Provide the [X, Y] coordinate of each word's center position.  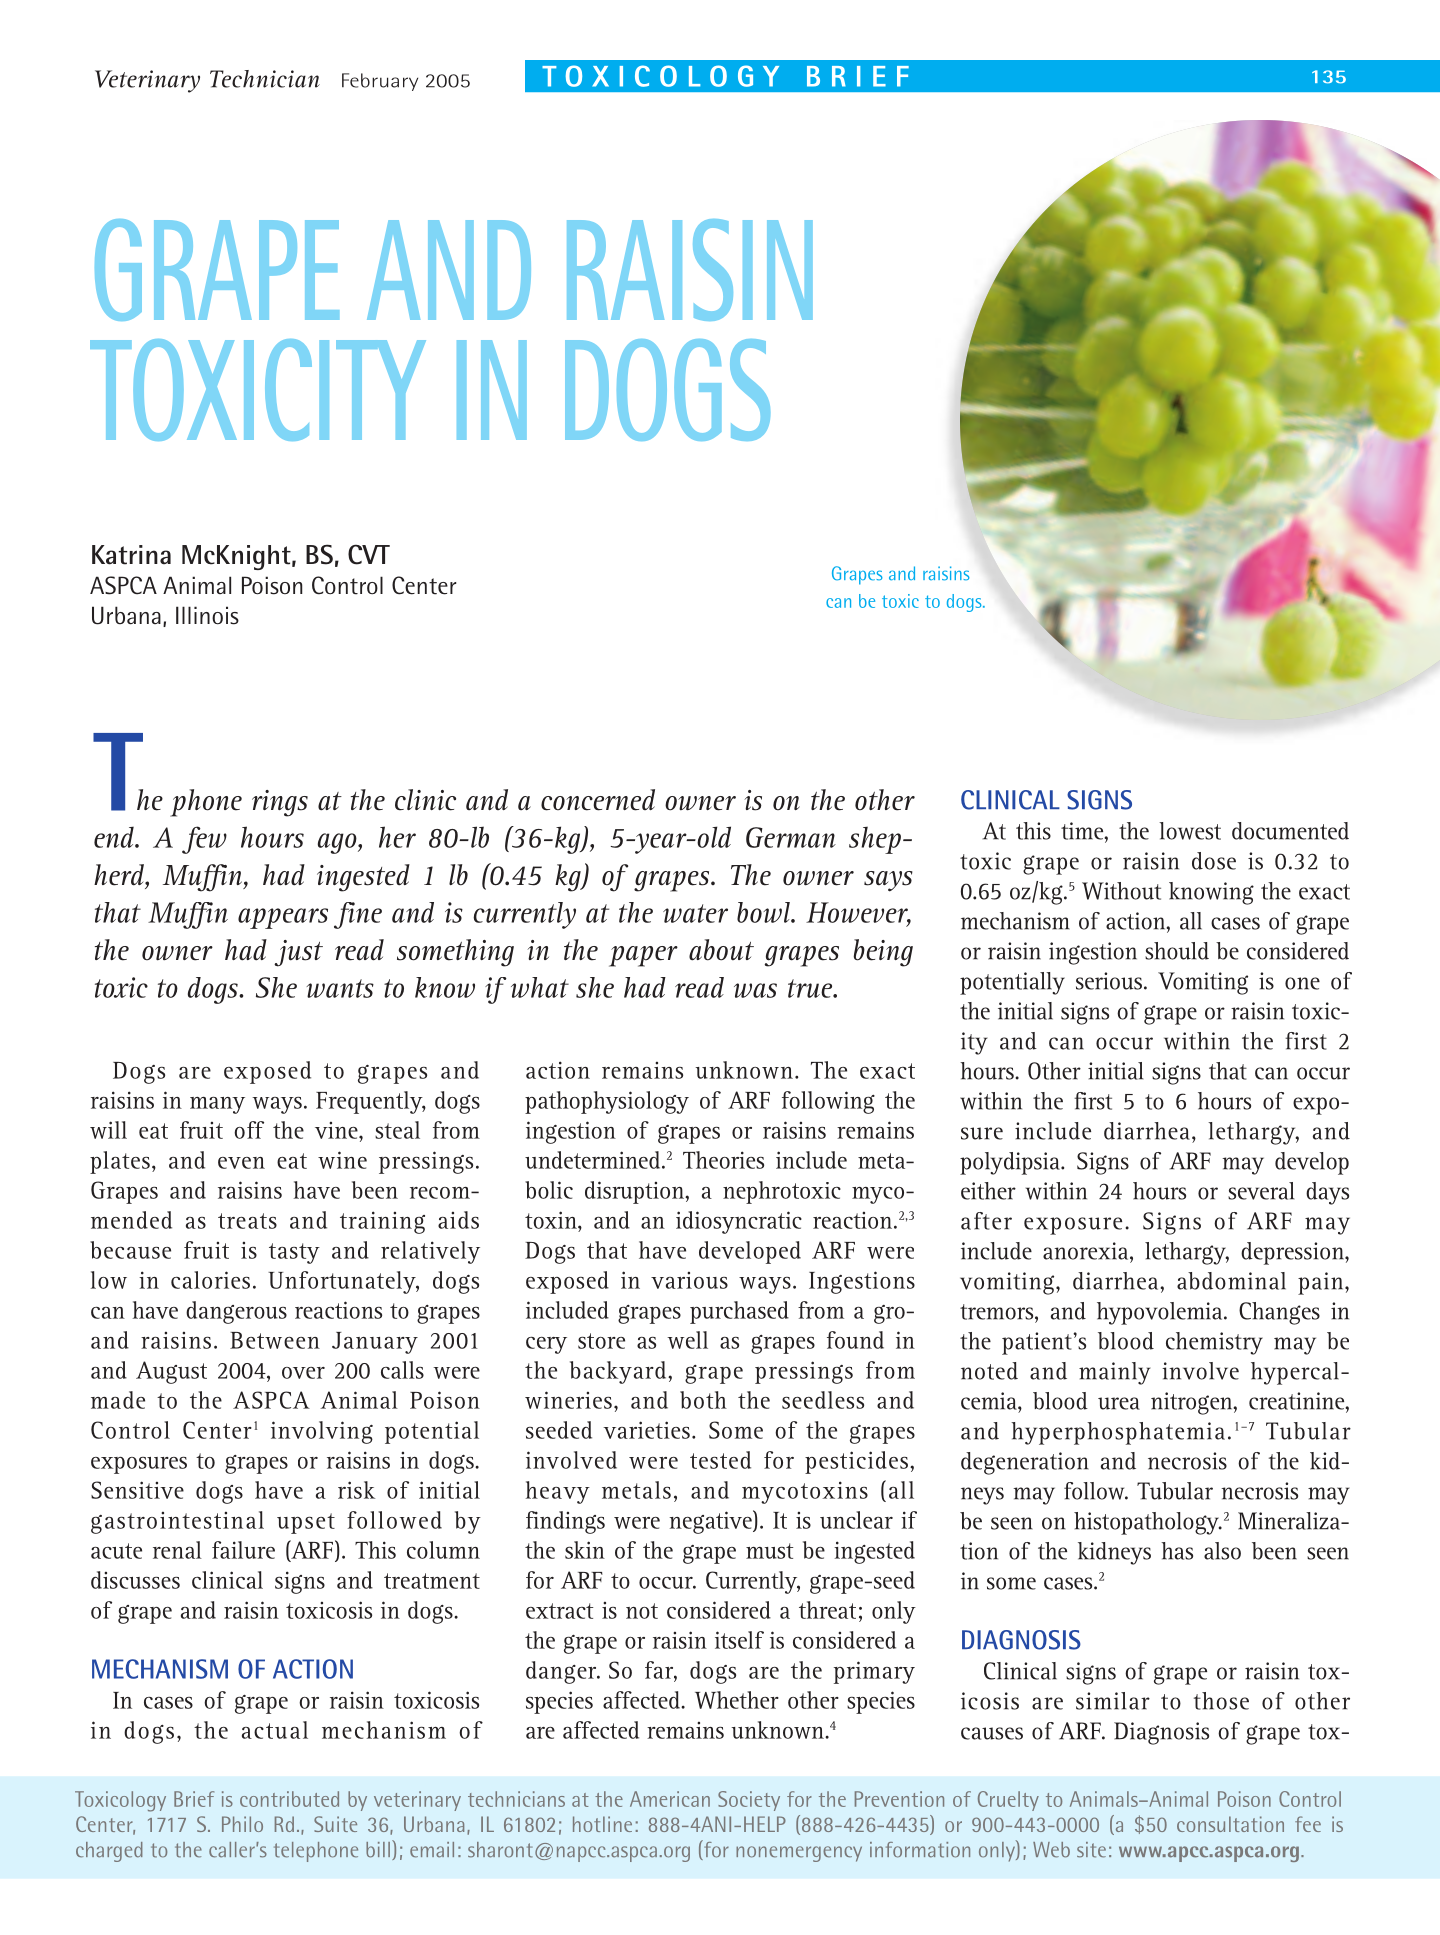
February [380, 82]
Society [749, 1801]
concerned [598, 800]
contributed [289, 1799]
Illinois [207, 615]
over [303, 1373]
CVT [369, 554]
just [298, 953]
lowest [1190, 831]
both [703, 1400]
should [1177, 951]
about [721, 950]
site [1091, 1850]
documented [1290, 831]
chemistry [1214, 1343]
